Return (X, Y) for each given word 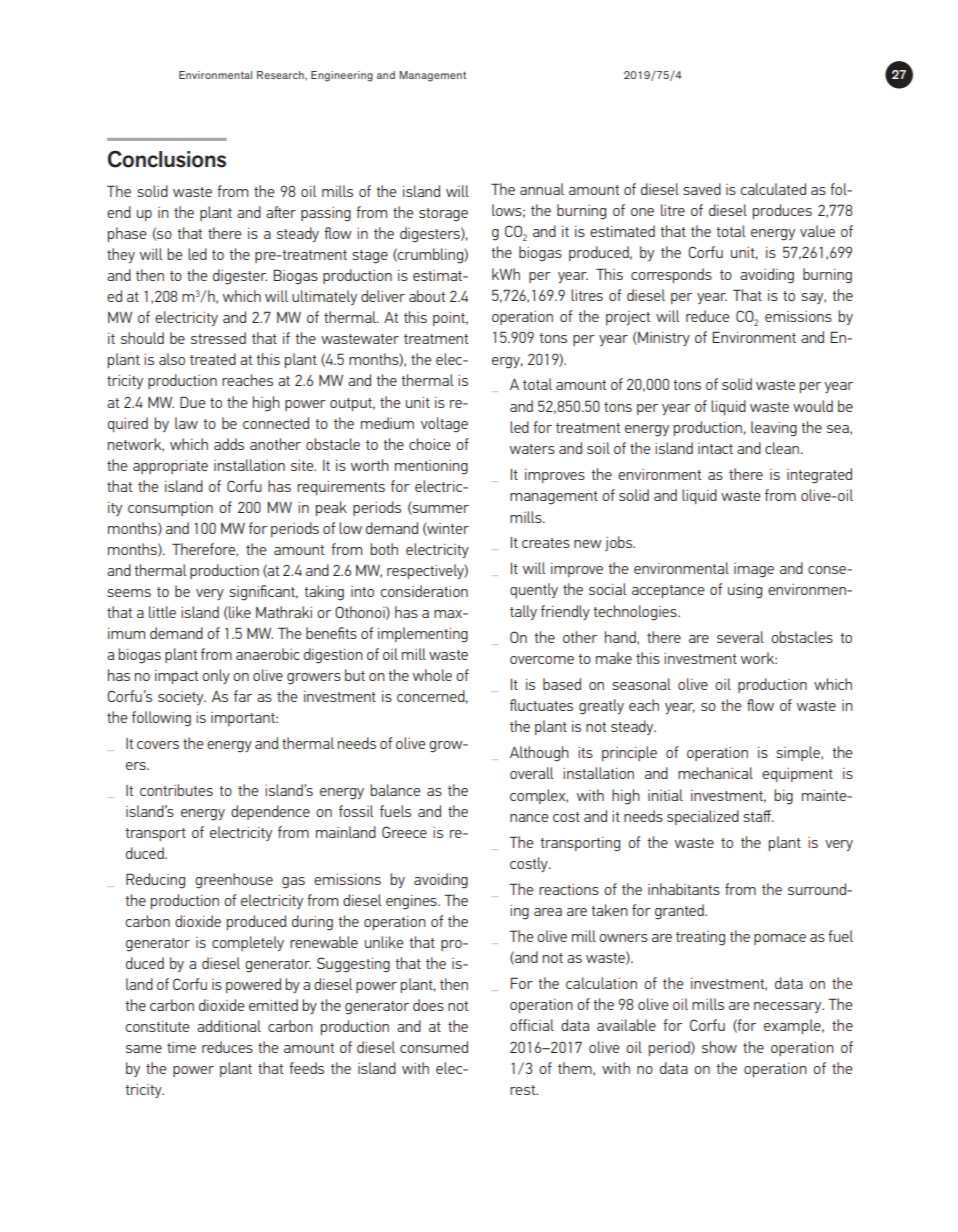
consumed (434, 1047)
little (162, 612)
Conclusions (167, 159)
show (719, 1047)
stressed (218, 338)
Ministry (663, 338)
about (427, 296)
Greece (404, 832)
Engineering (342, 76)
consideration (424, 591)
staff (758, 816)
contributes (176, 790)
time (181, 1047)
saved (702, 189)
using (745, 591)
